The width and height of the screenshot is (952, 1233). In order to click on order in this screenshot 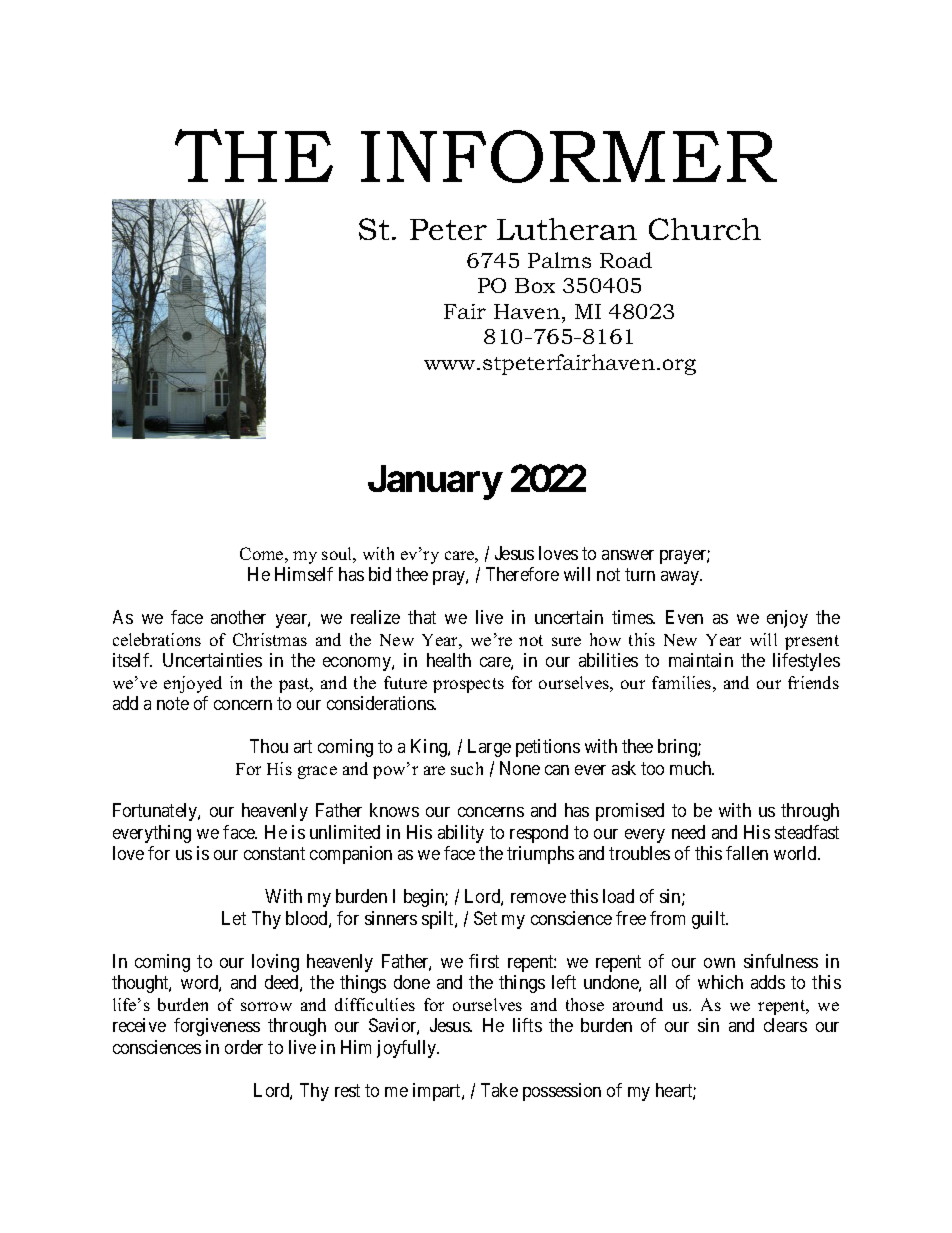, I will do `click(244, 1047)`.
